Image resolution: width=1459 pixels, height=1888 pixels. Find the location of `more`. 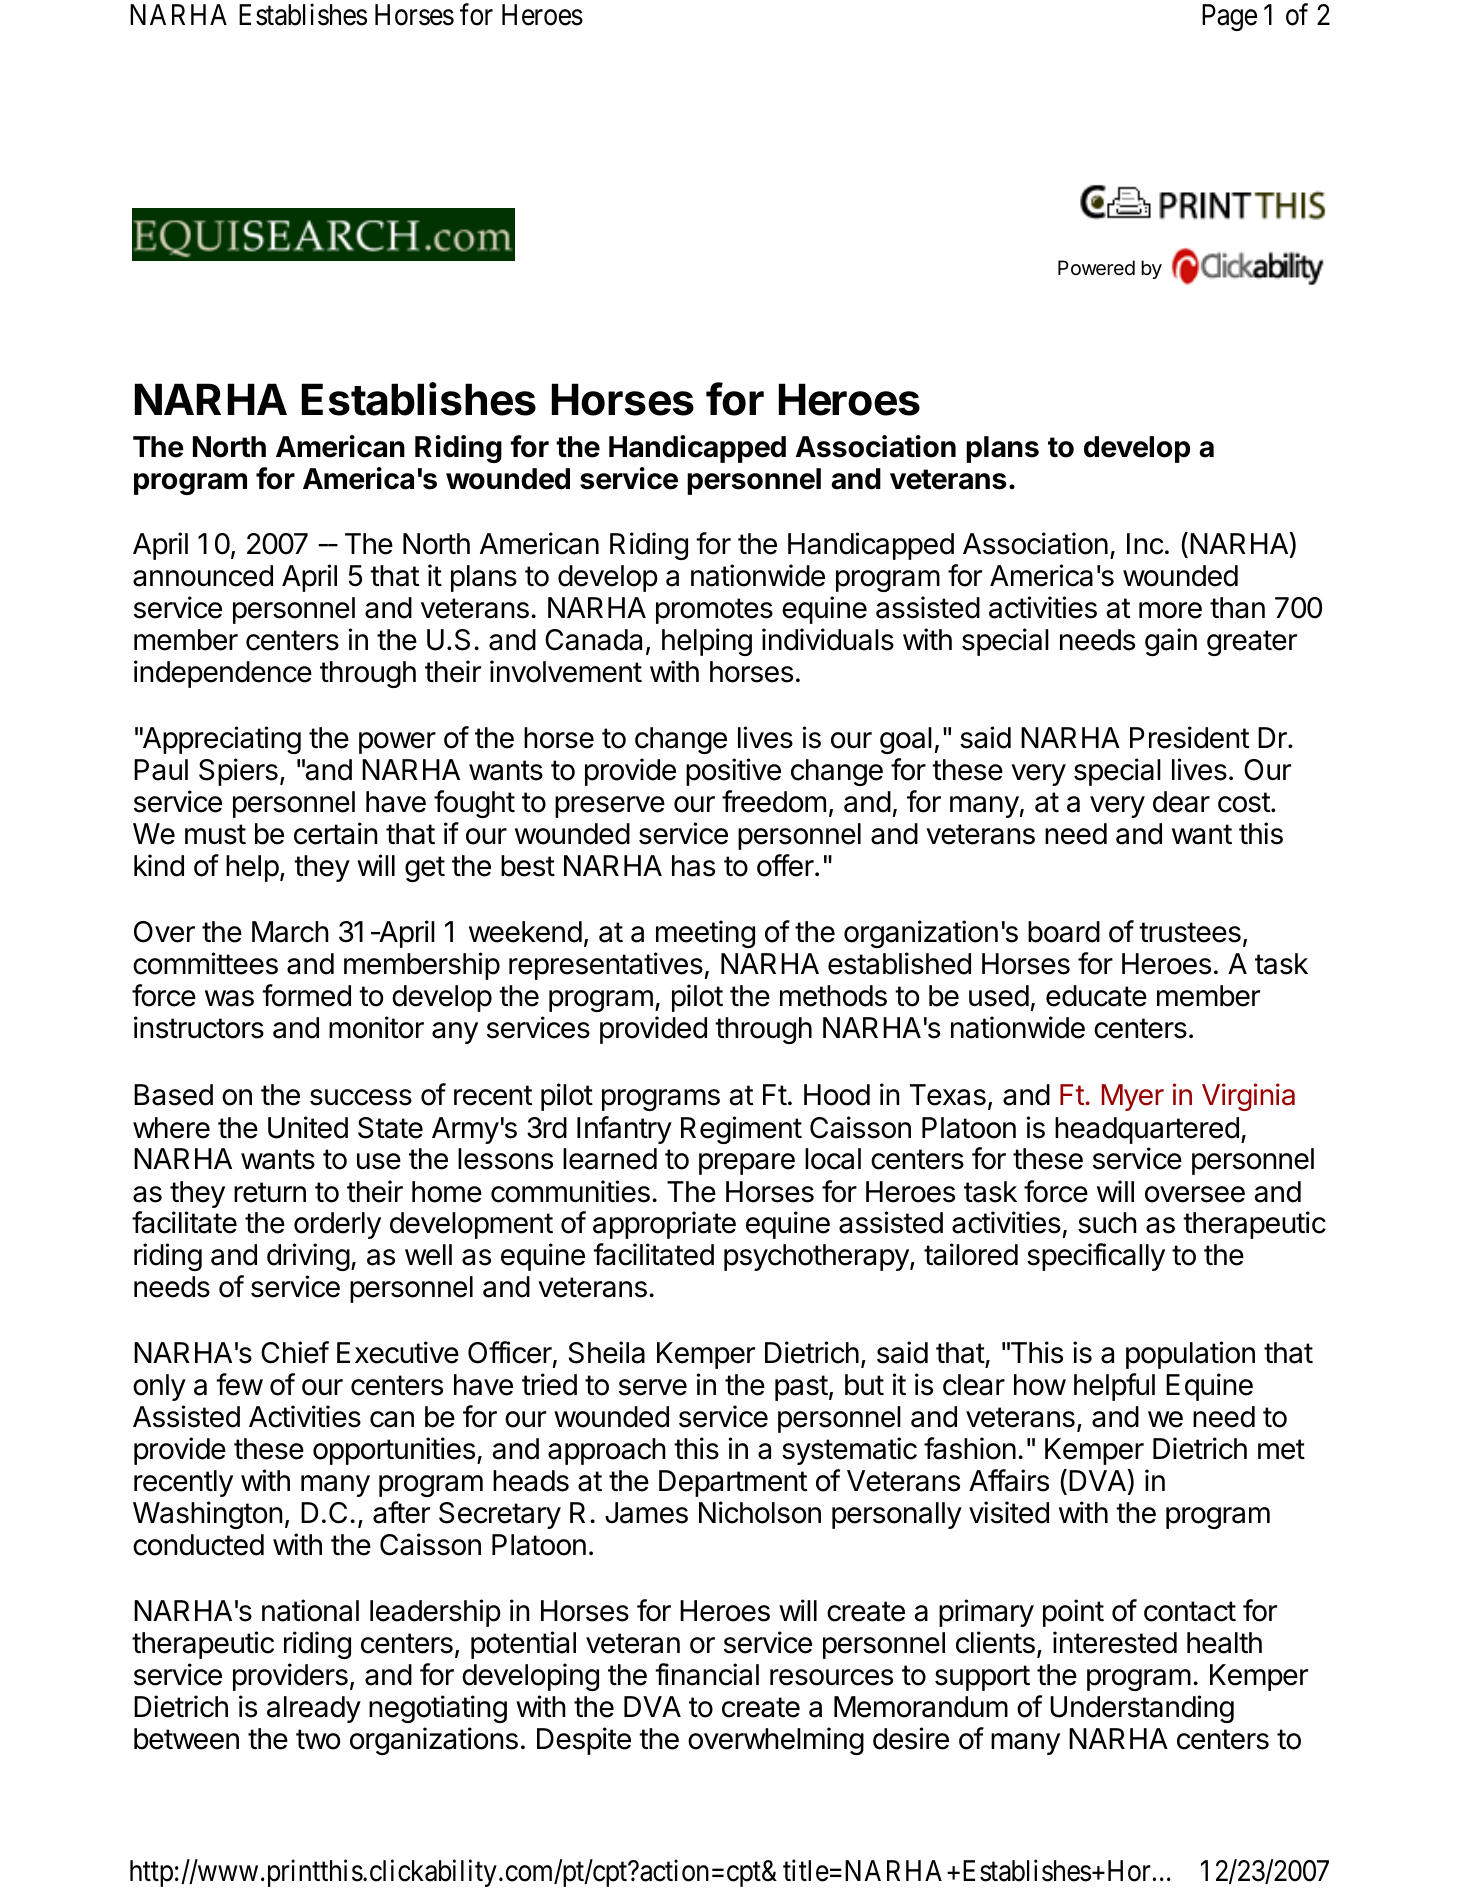

more is located at coordinates (1170, 610).
